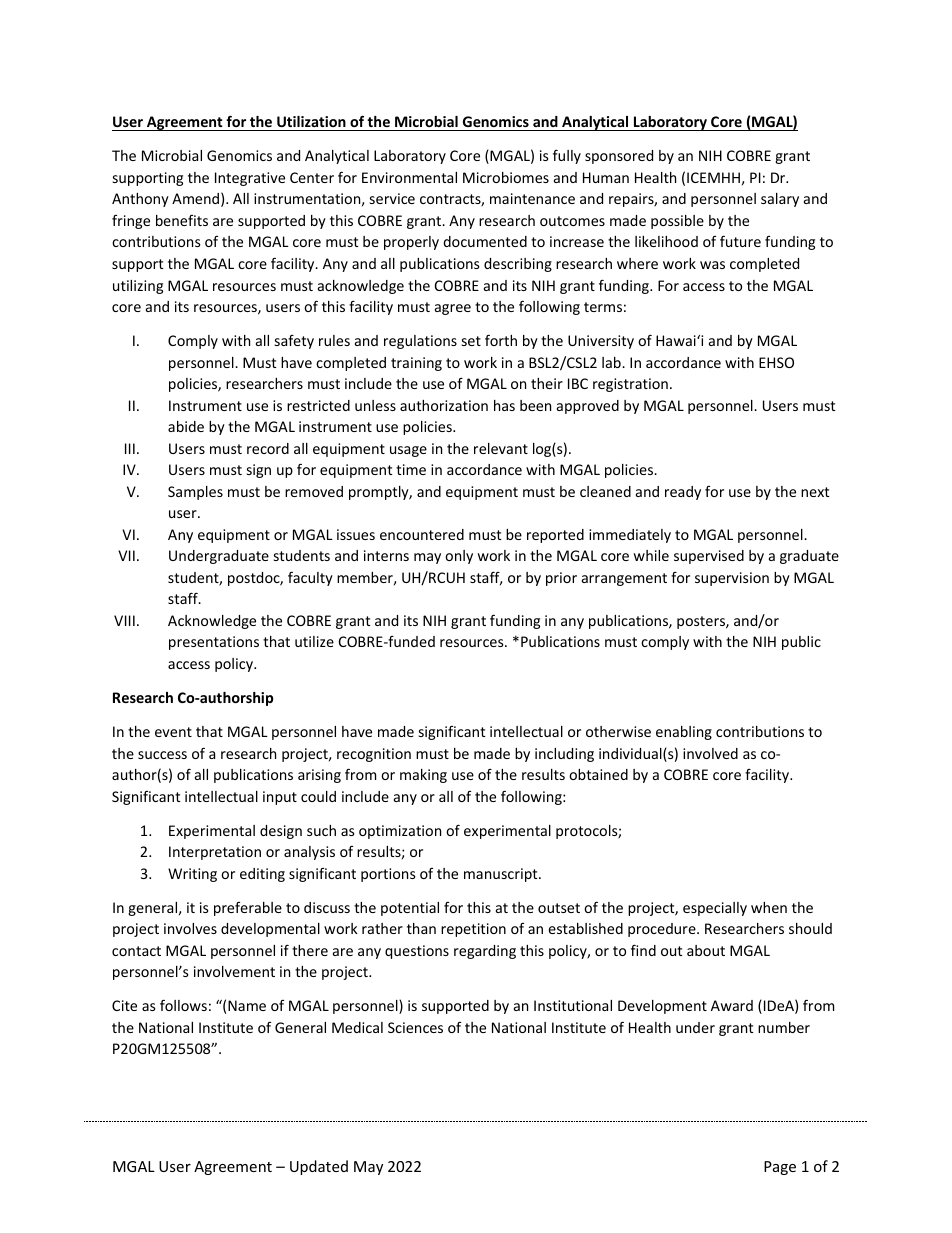 Image resolution: width=952 pixels, height=1233 pixels. I want to click on Integrative, so click(250, 179).
